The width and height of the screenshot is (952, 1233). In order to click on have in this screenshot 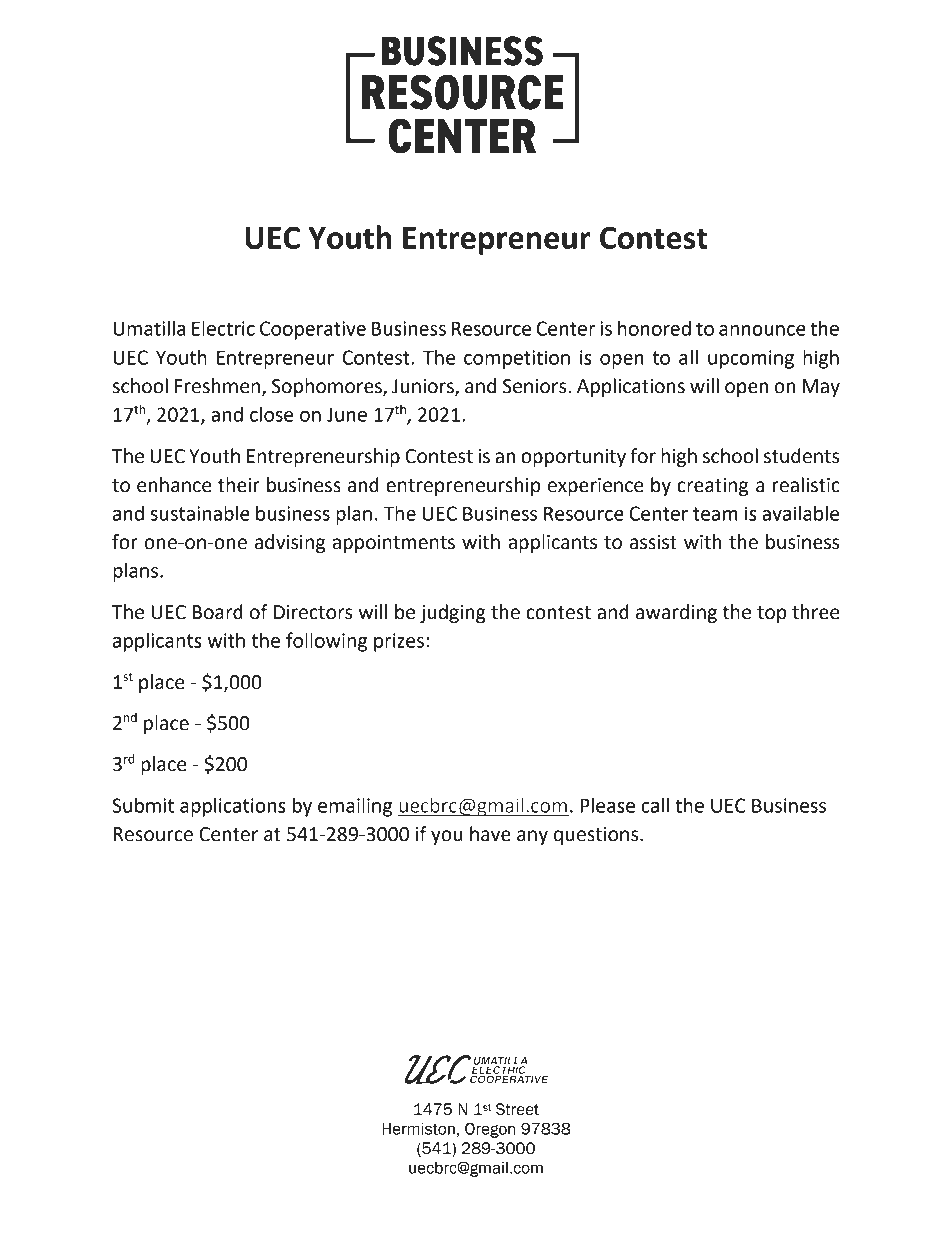, I will do `click(490, 834)`.
